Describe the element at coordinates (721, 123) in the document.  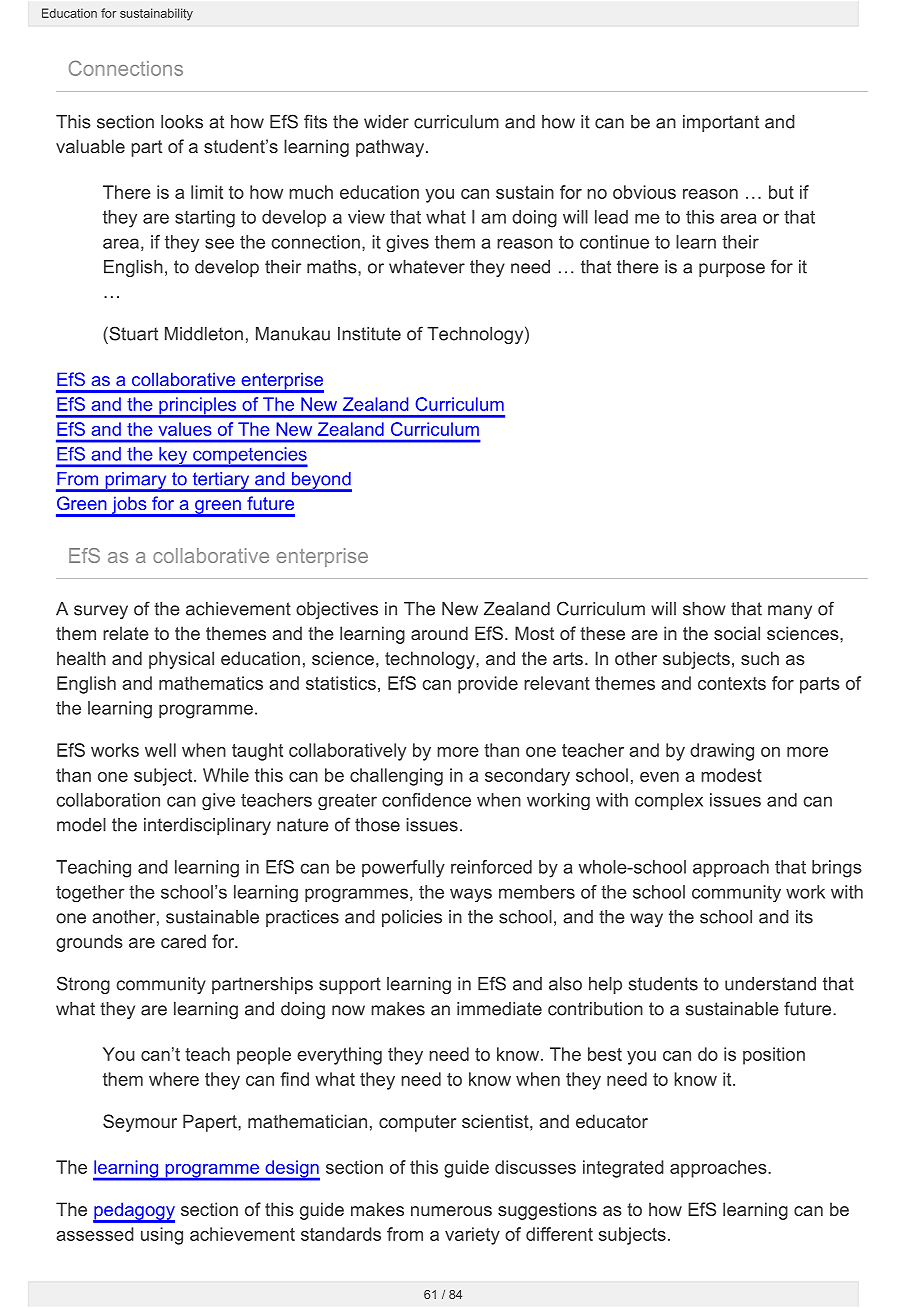
I see `important` at that location.
